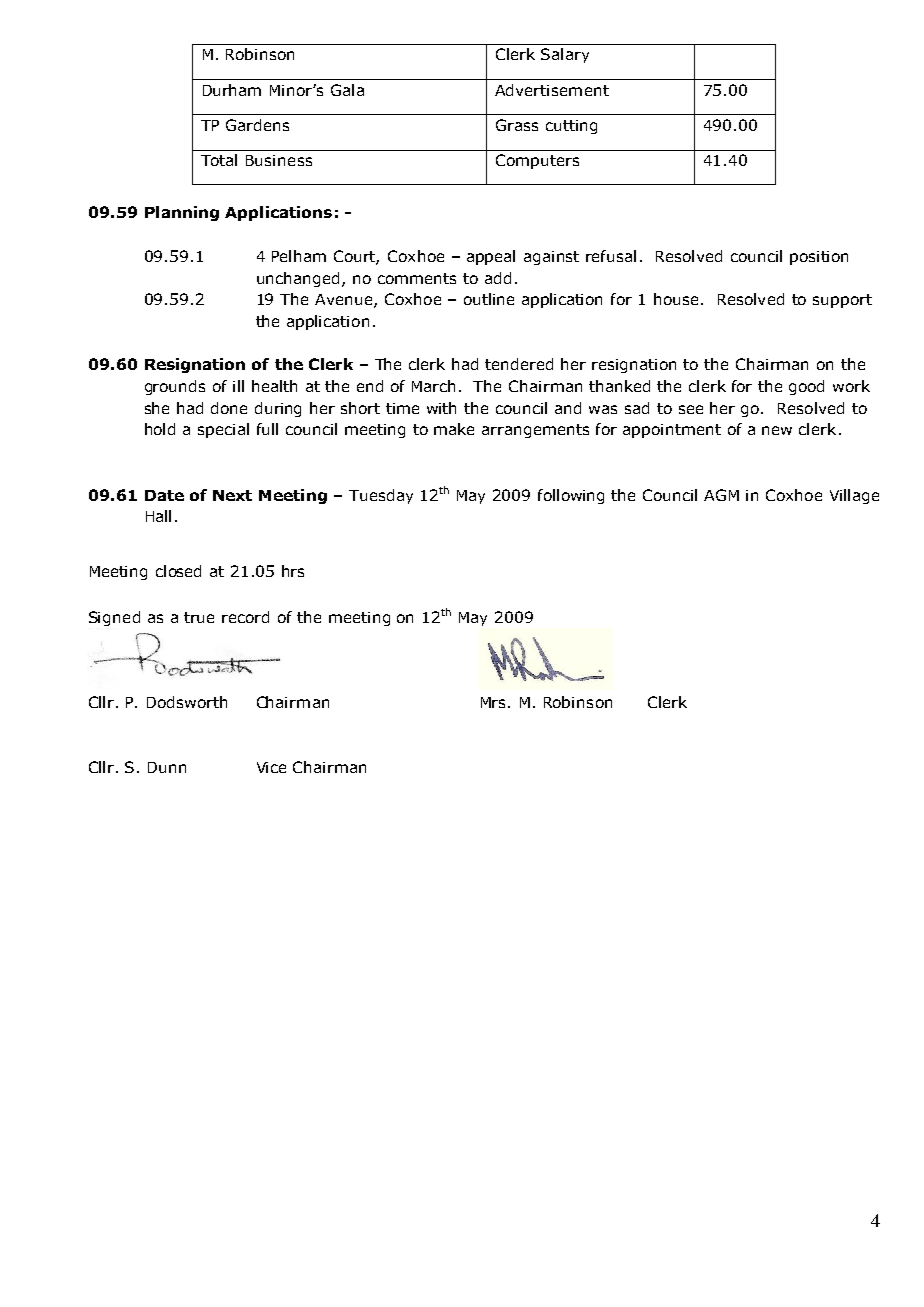  Describe the element at coordinates (158, 516) in the image. I see `Hall` at that location.
